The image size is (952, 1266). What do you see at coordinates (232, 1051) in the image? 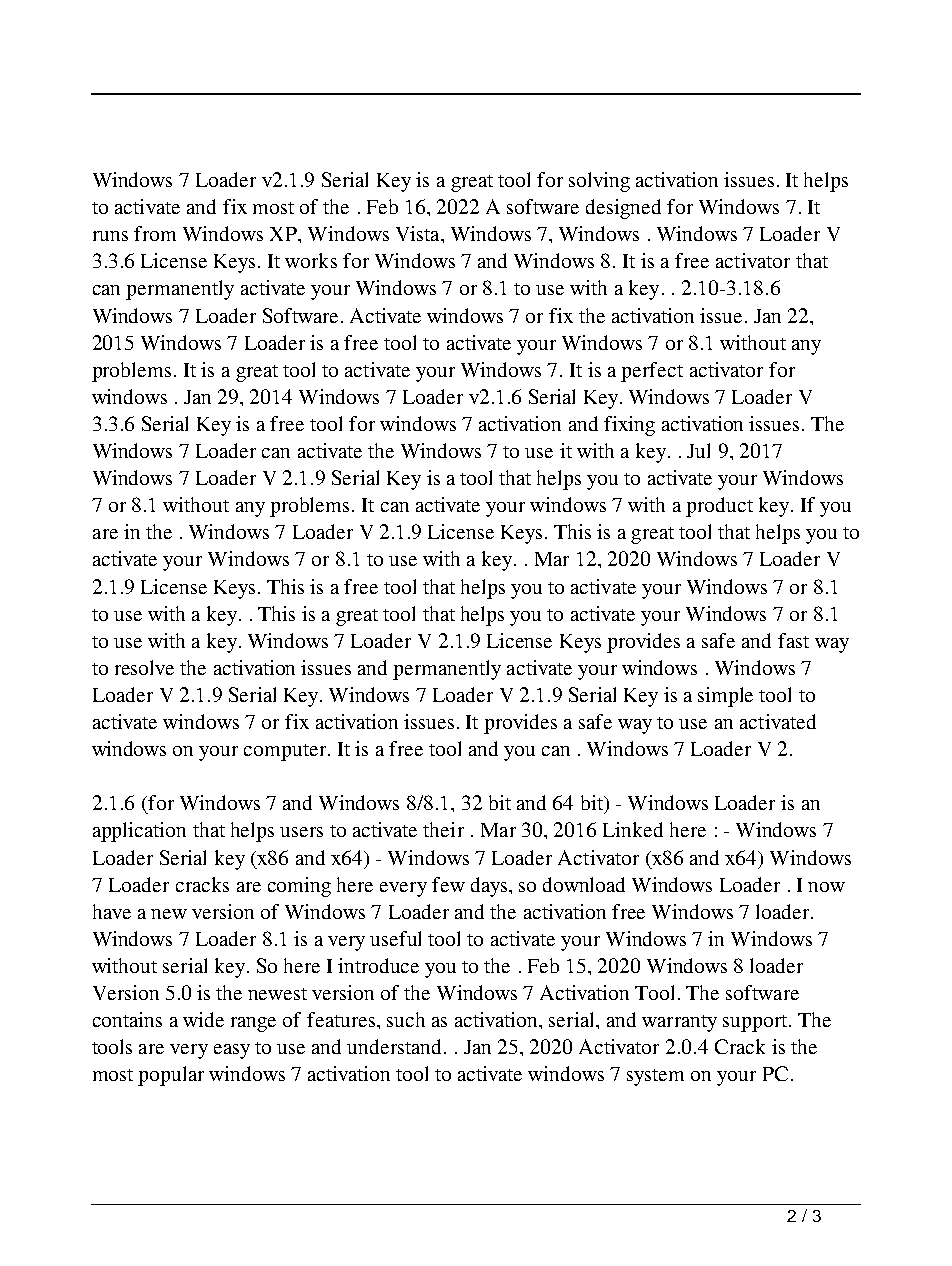
I see `easy` at bounding box center [232, 1051].
